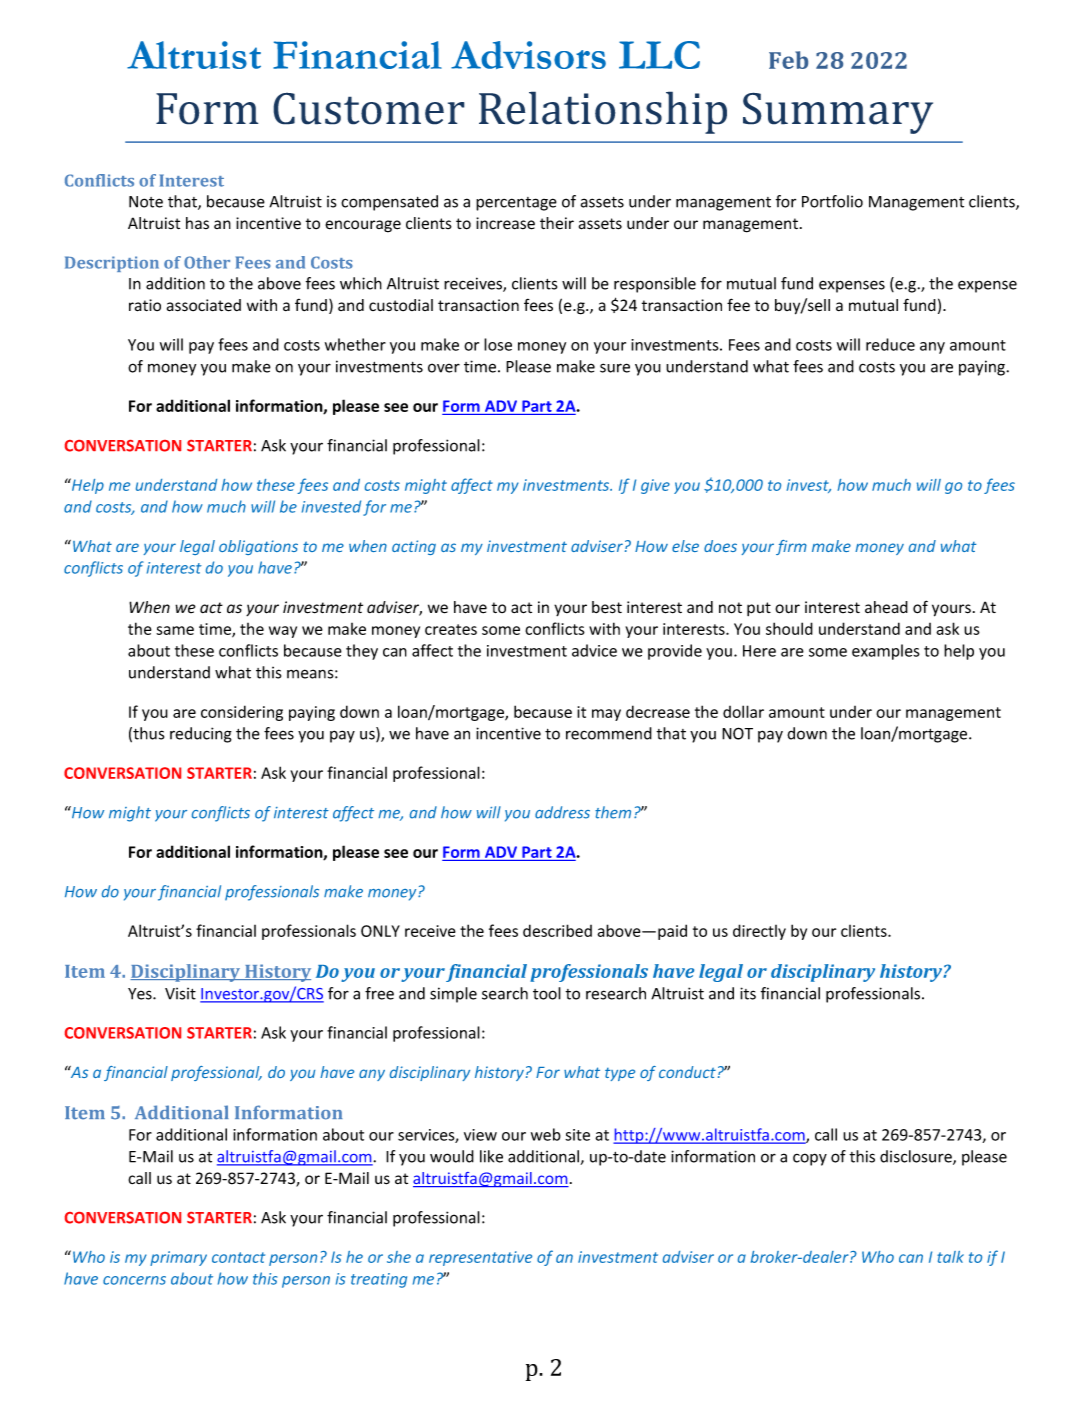 The image size is (1088, 1408). What do you see at coordinates (950, 1257) in the screenshot?
I see `talk` at bounding box center [950, 1257].
